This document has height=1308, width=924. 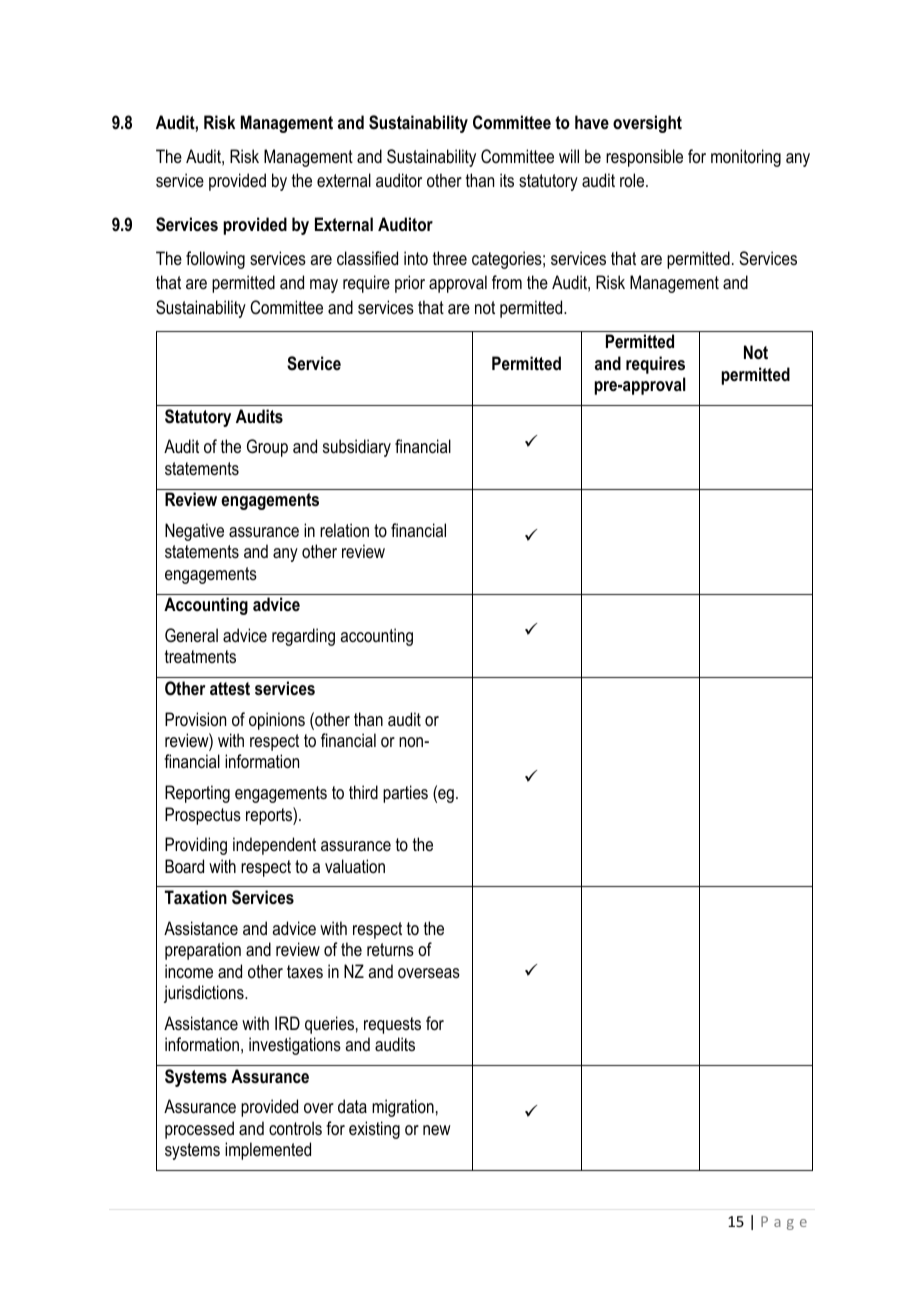 What do you see at coordinates (403, 1108) in the document?
I see `migration` at bounding box center [403, 1108].
